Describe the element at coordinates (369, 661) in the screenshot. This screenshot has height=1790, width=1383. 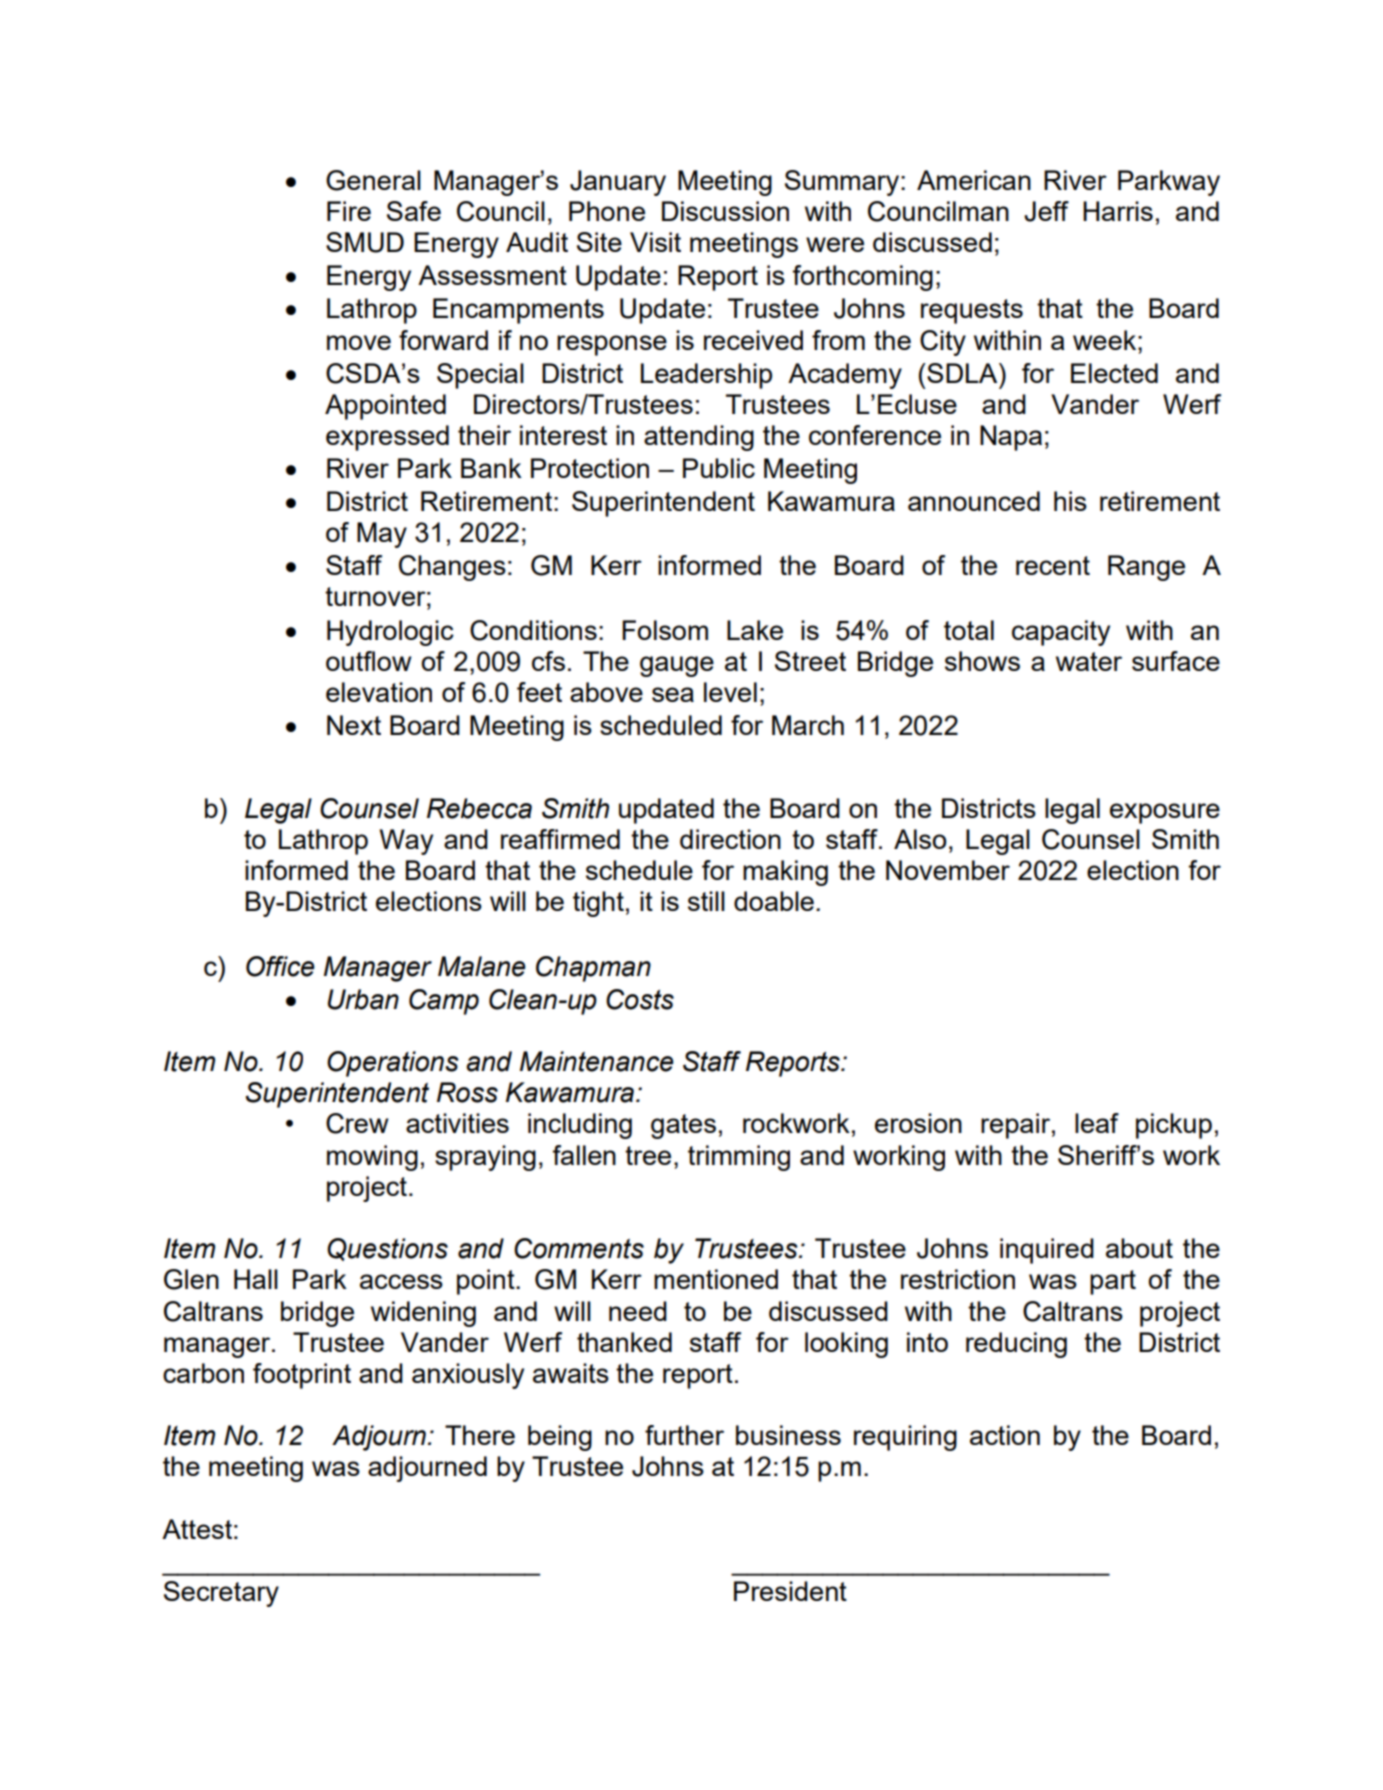
I see `outflow` at that location.
